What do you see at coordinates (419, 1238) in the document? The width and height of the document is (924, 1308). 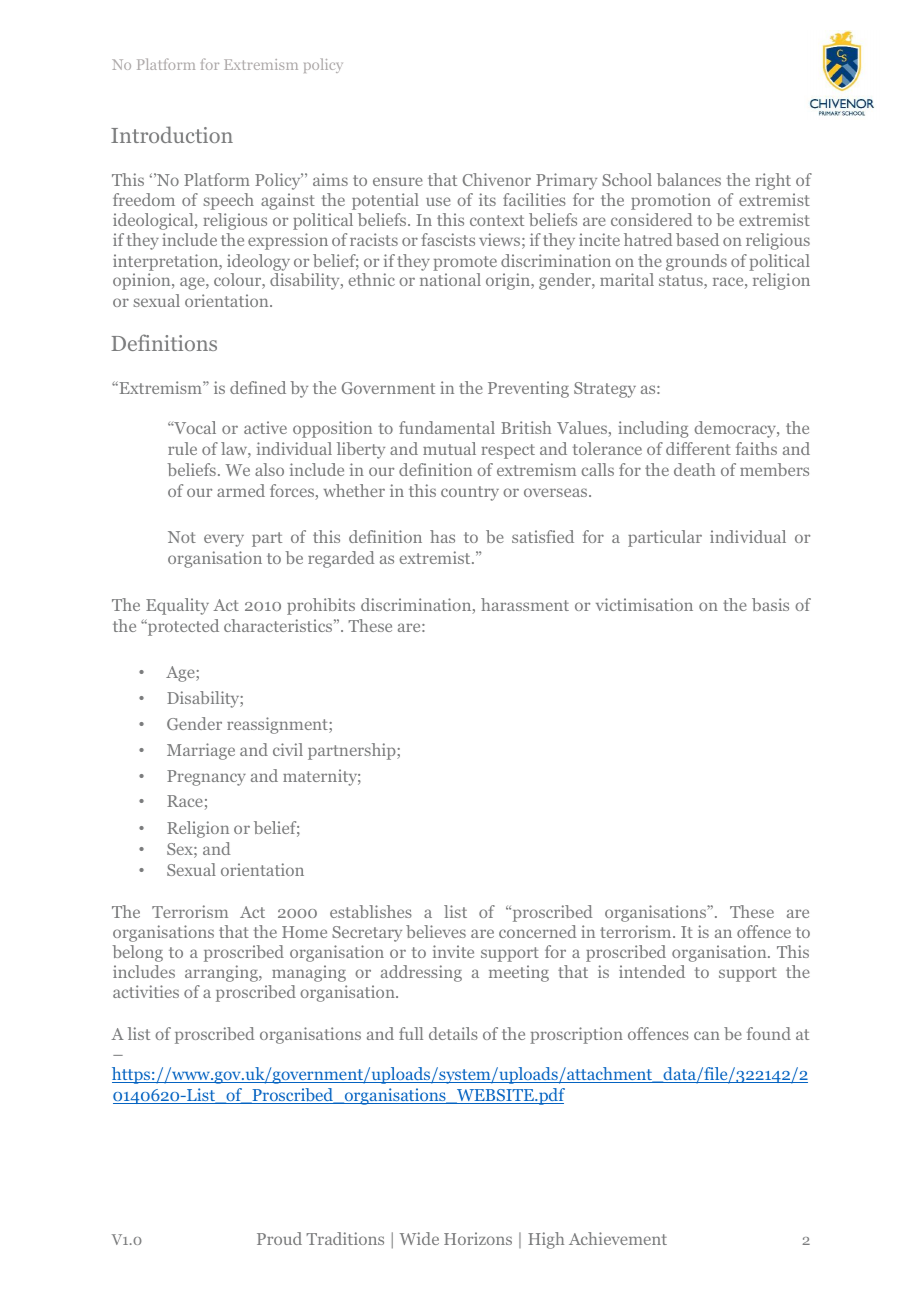 I see `Wide` at bounding box center [419, 1238].
